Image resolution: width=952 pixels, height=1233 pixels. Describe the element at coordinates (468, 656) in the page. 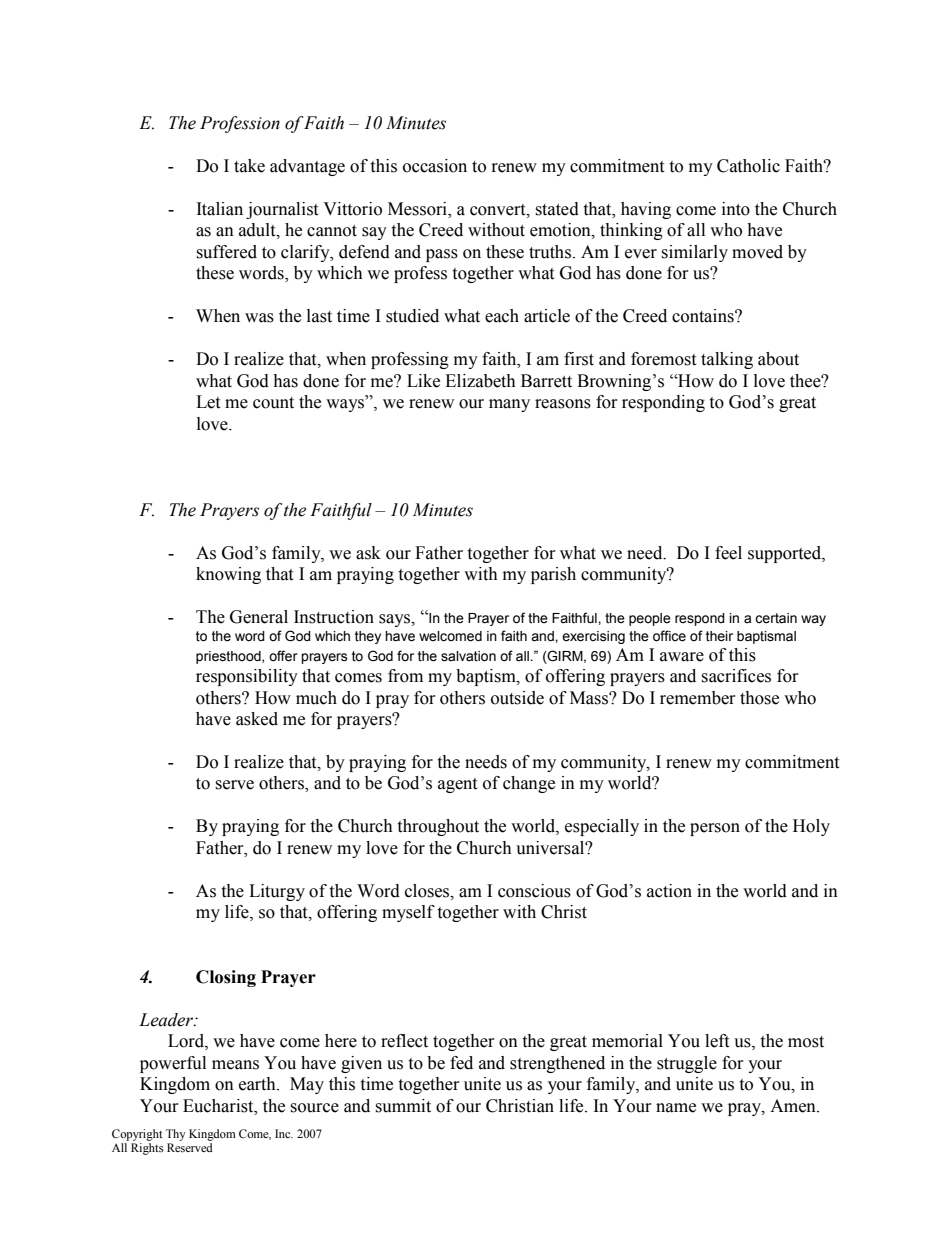

I see `salvation` at that location.
